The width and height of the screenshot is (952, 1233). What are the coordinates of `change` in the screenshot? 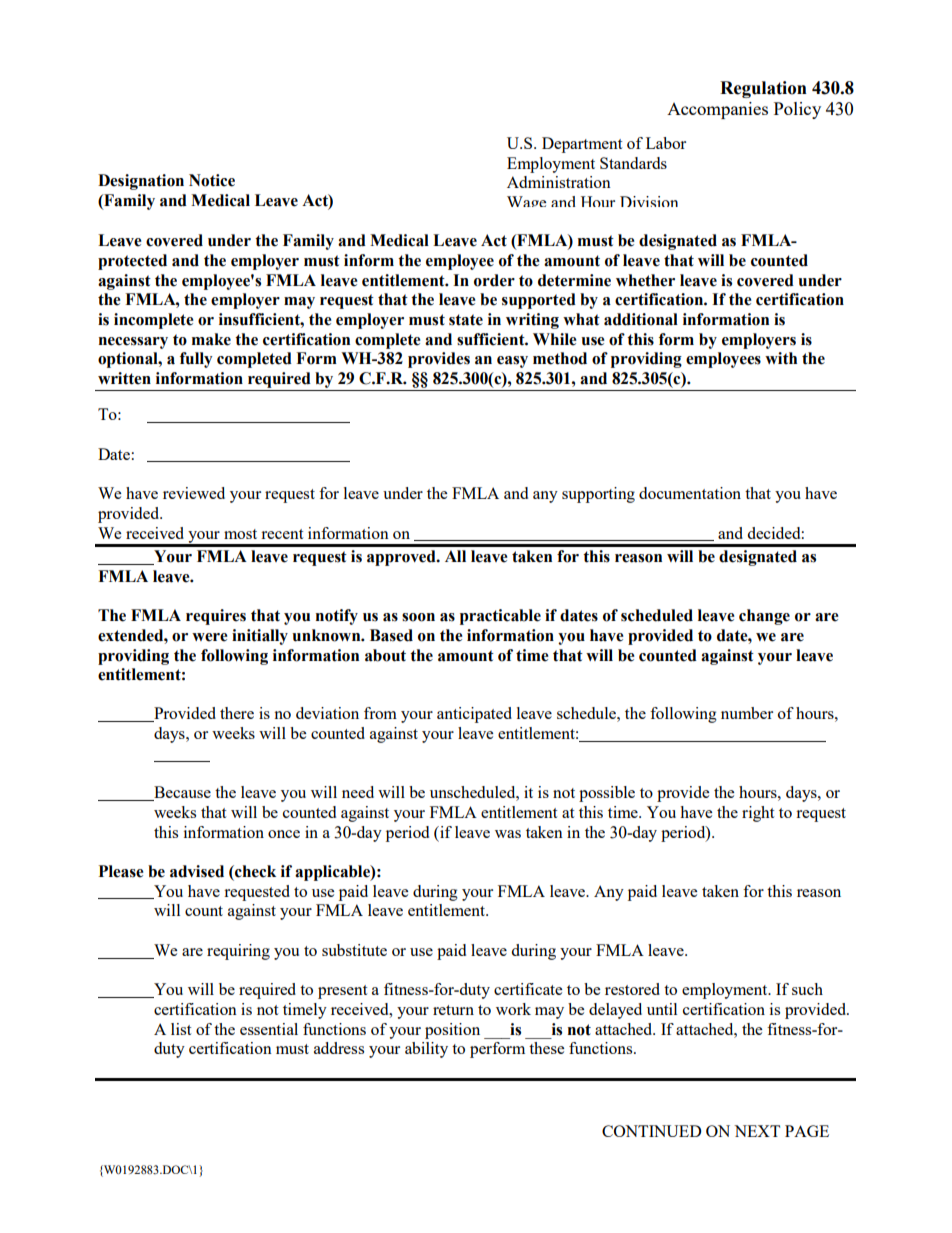 It's located at (764, 617).
